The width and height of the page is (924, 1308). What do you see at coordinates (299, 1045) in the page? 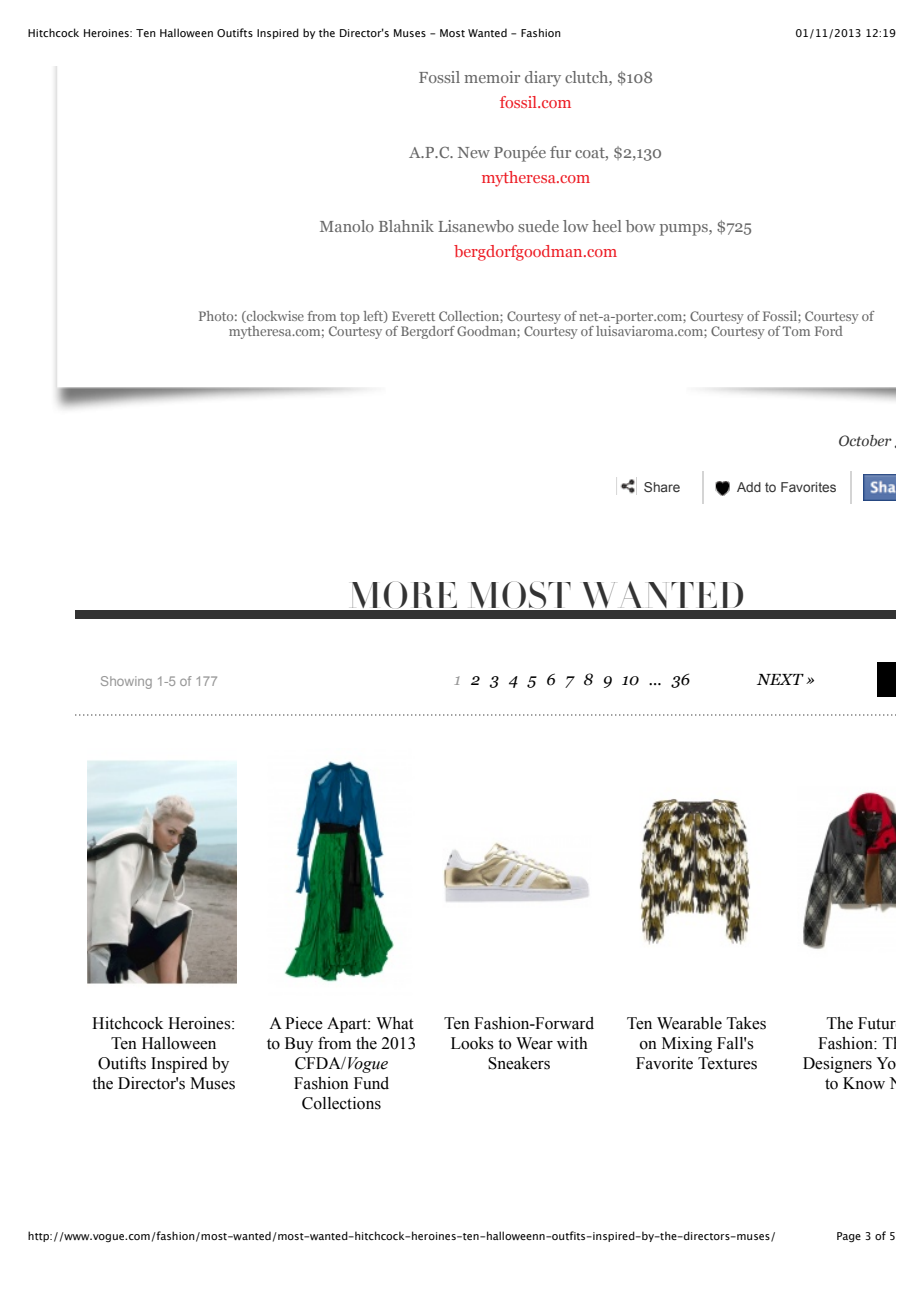
I see `Buy` at bounding box center [299, 1045].
